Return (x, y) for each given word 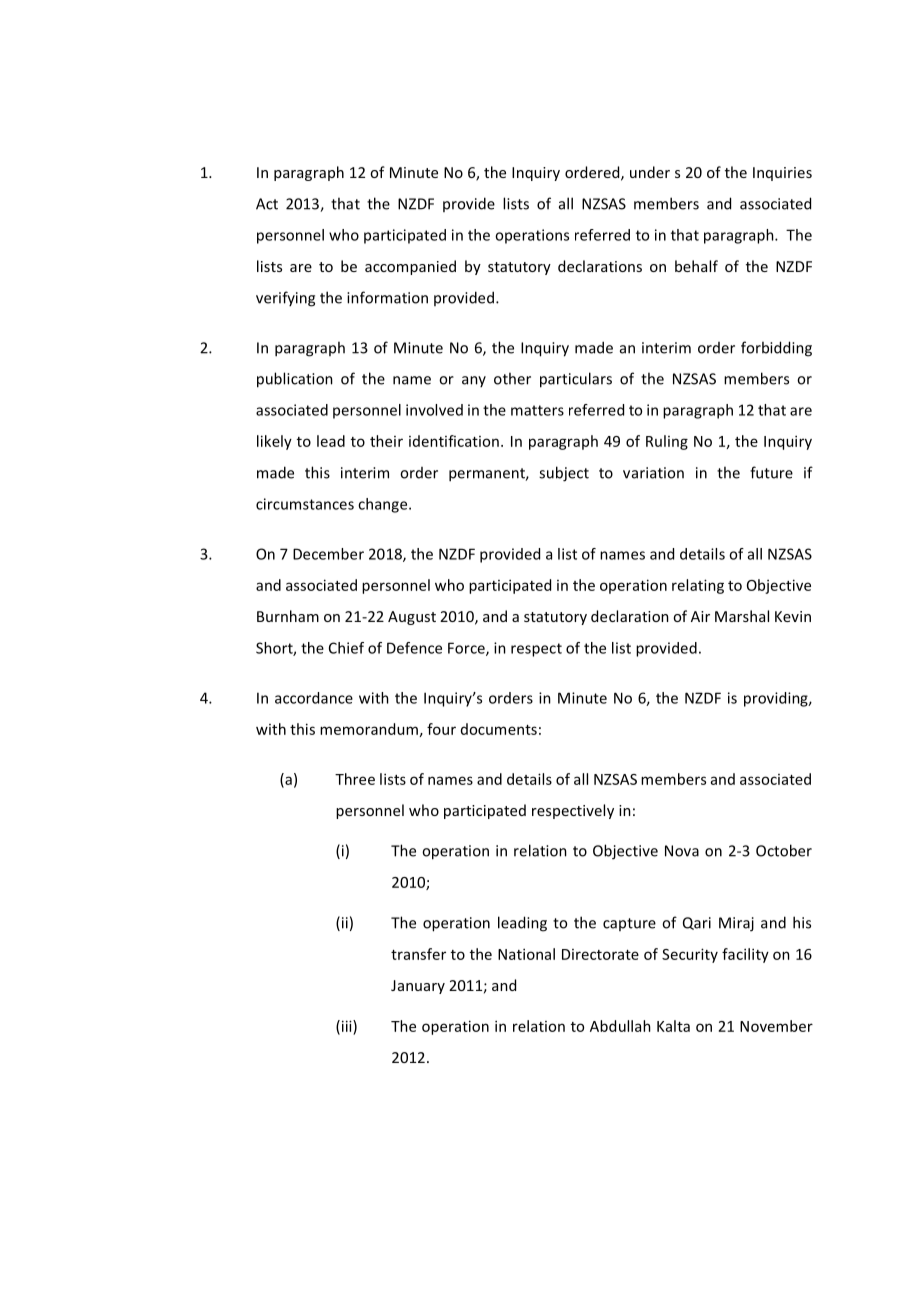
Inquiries (782, 174)
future (771, 472)
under (650, 172)
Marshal (742, 616)
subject (564, 474)
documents (499, 729)
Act (267, 204)
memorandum (369, 729)
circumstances (305, 504)
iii (346, 1027)
